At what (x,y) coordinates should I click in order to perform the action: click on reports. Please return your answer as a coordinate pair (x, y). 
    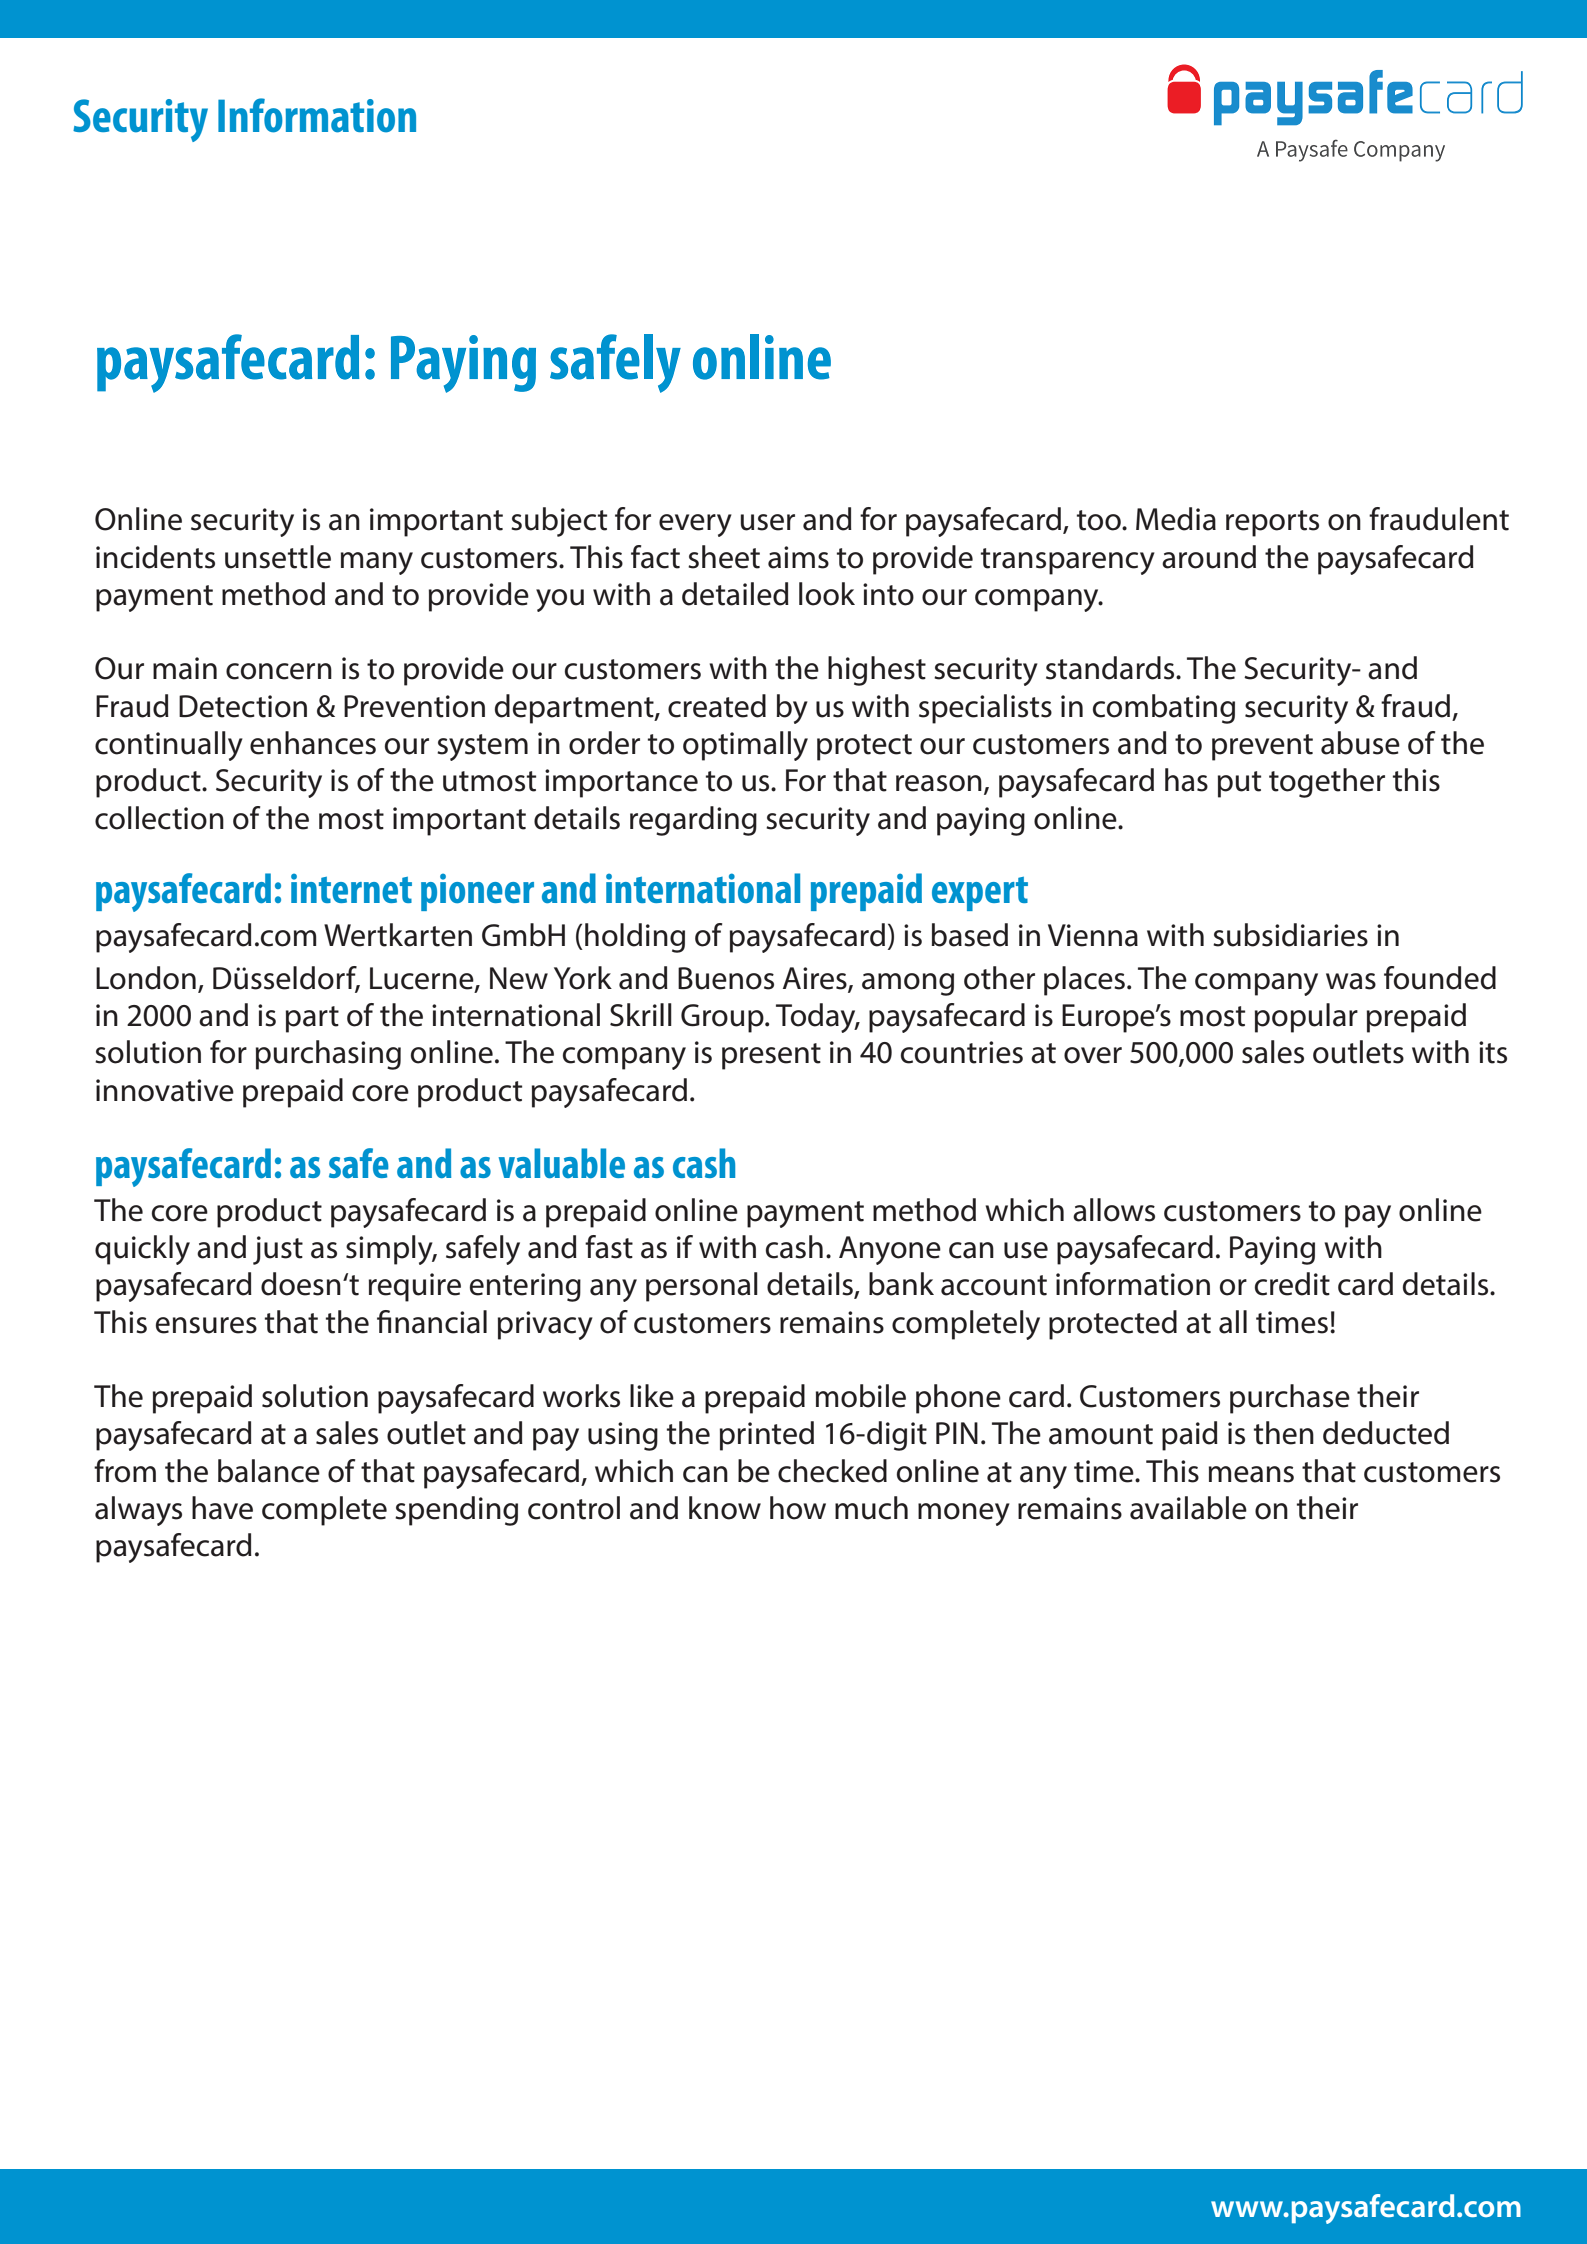
    Looking at the image, I should click on (1272, 523).
